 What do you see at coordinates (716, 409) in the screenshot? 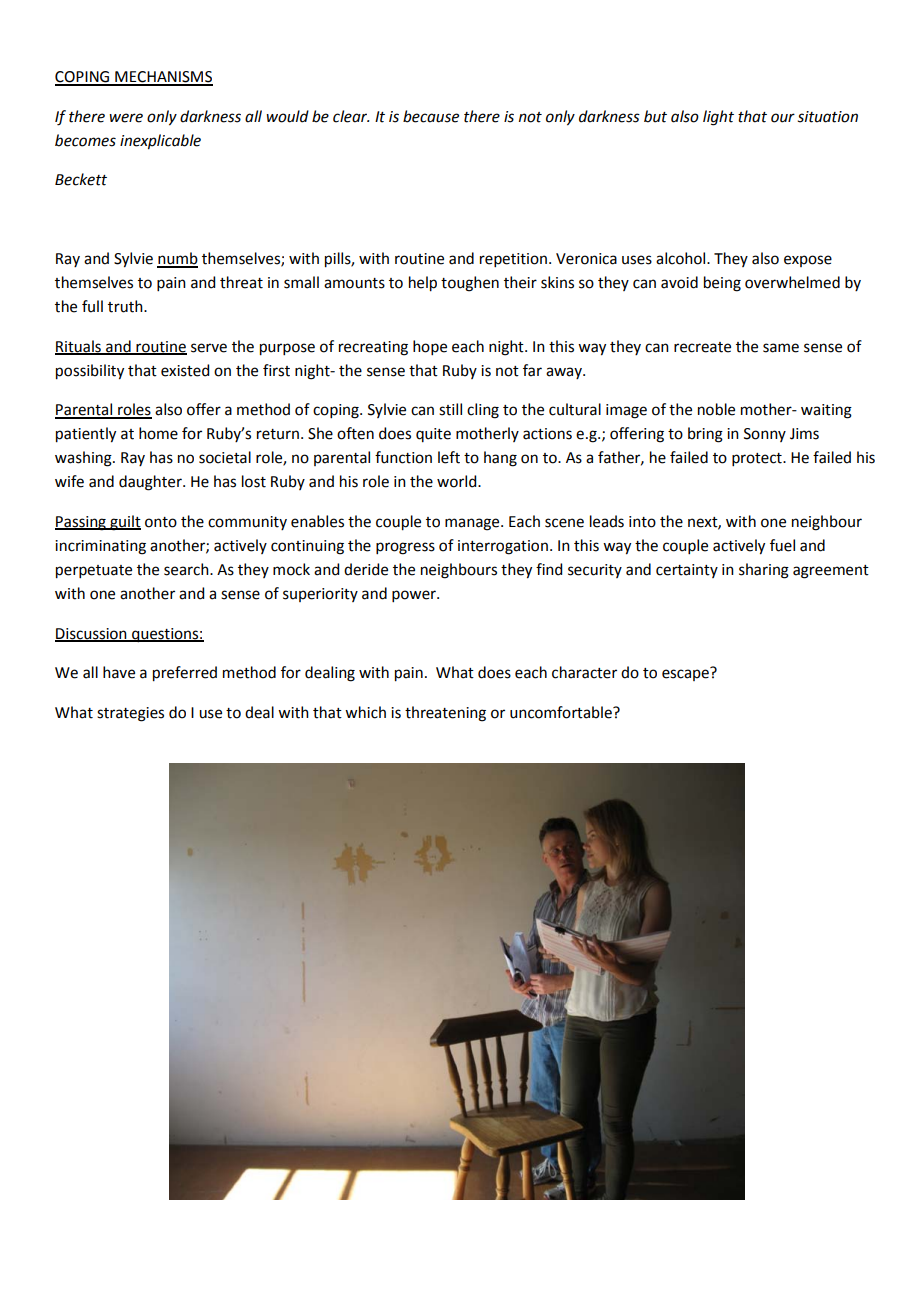
I see `noble` at bounding box center [716, 409].
